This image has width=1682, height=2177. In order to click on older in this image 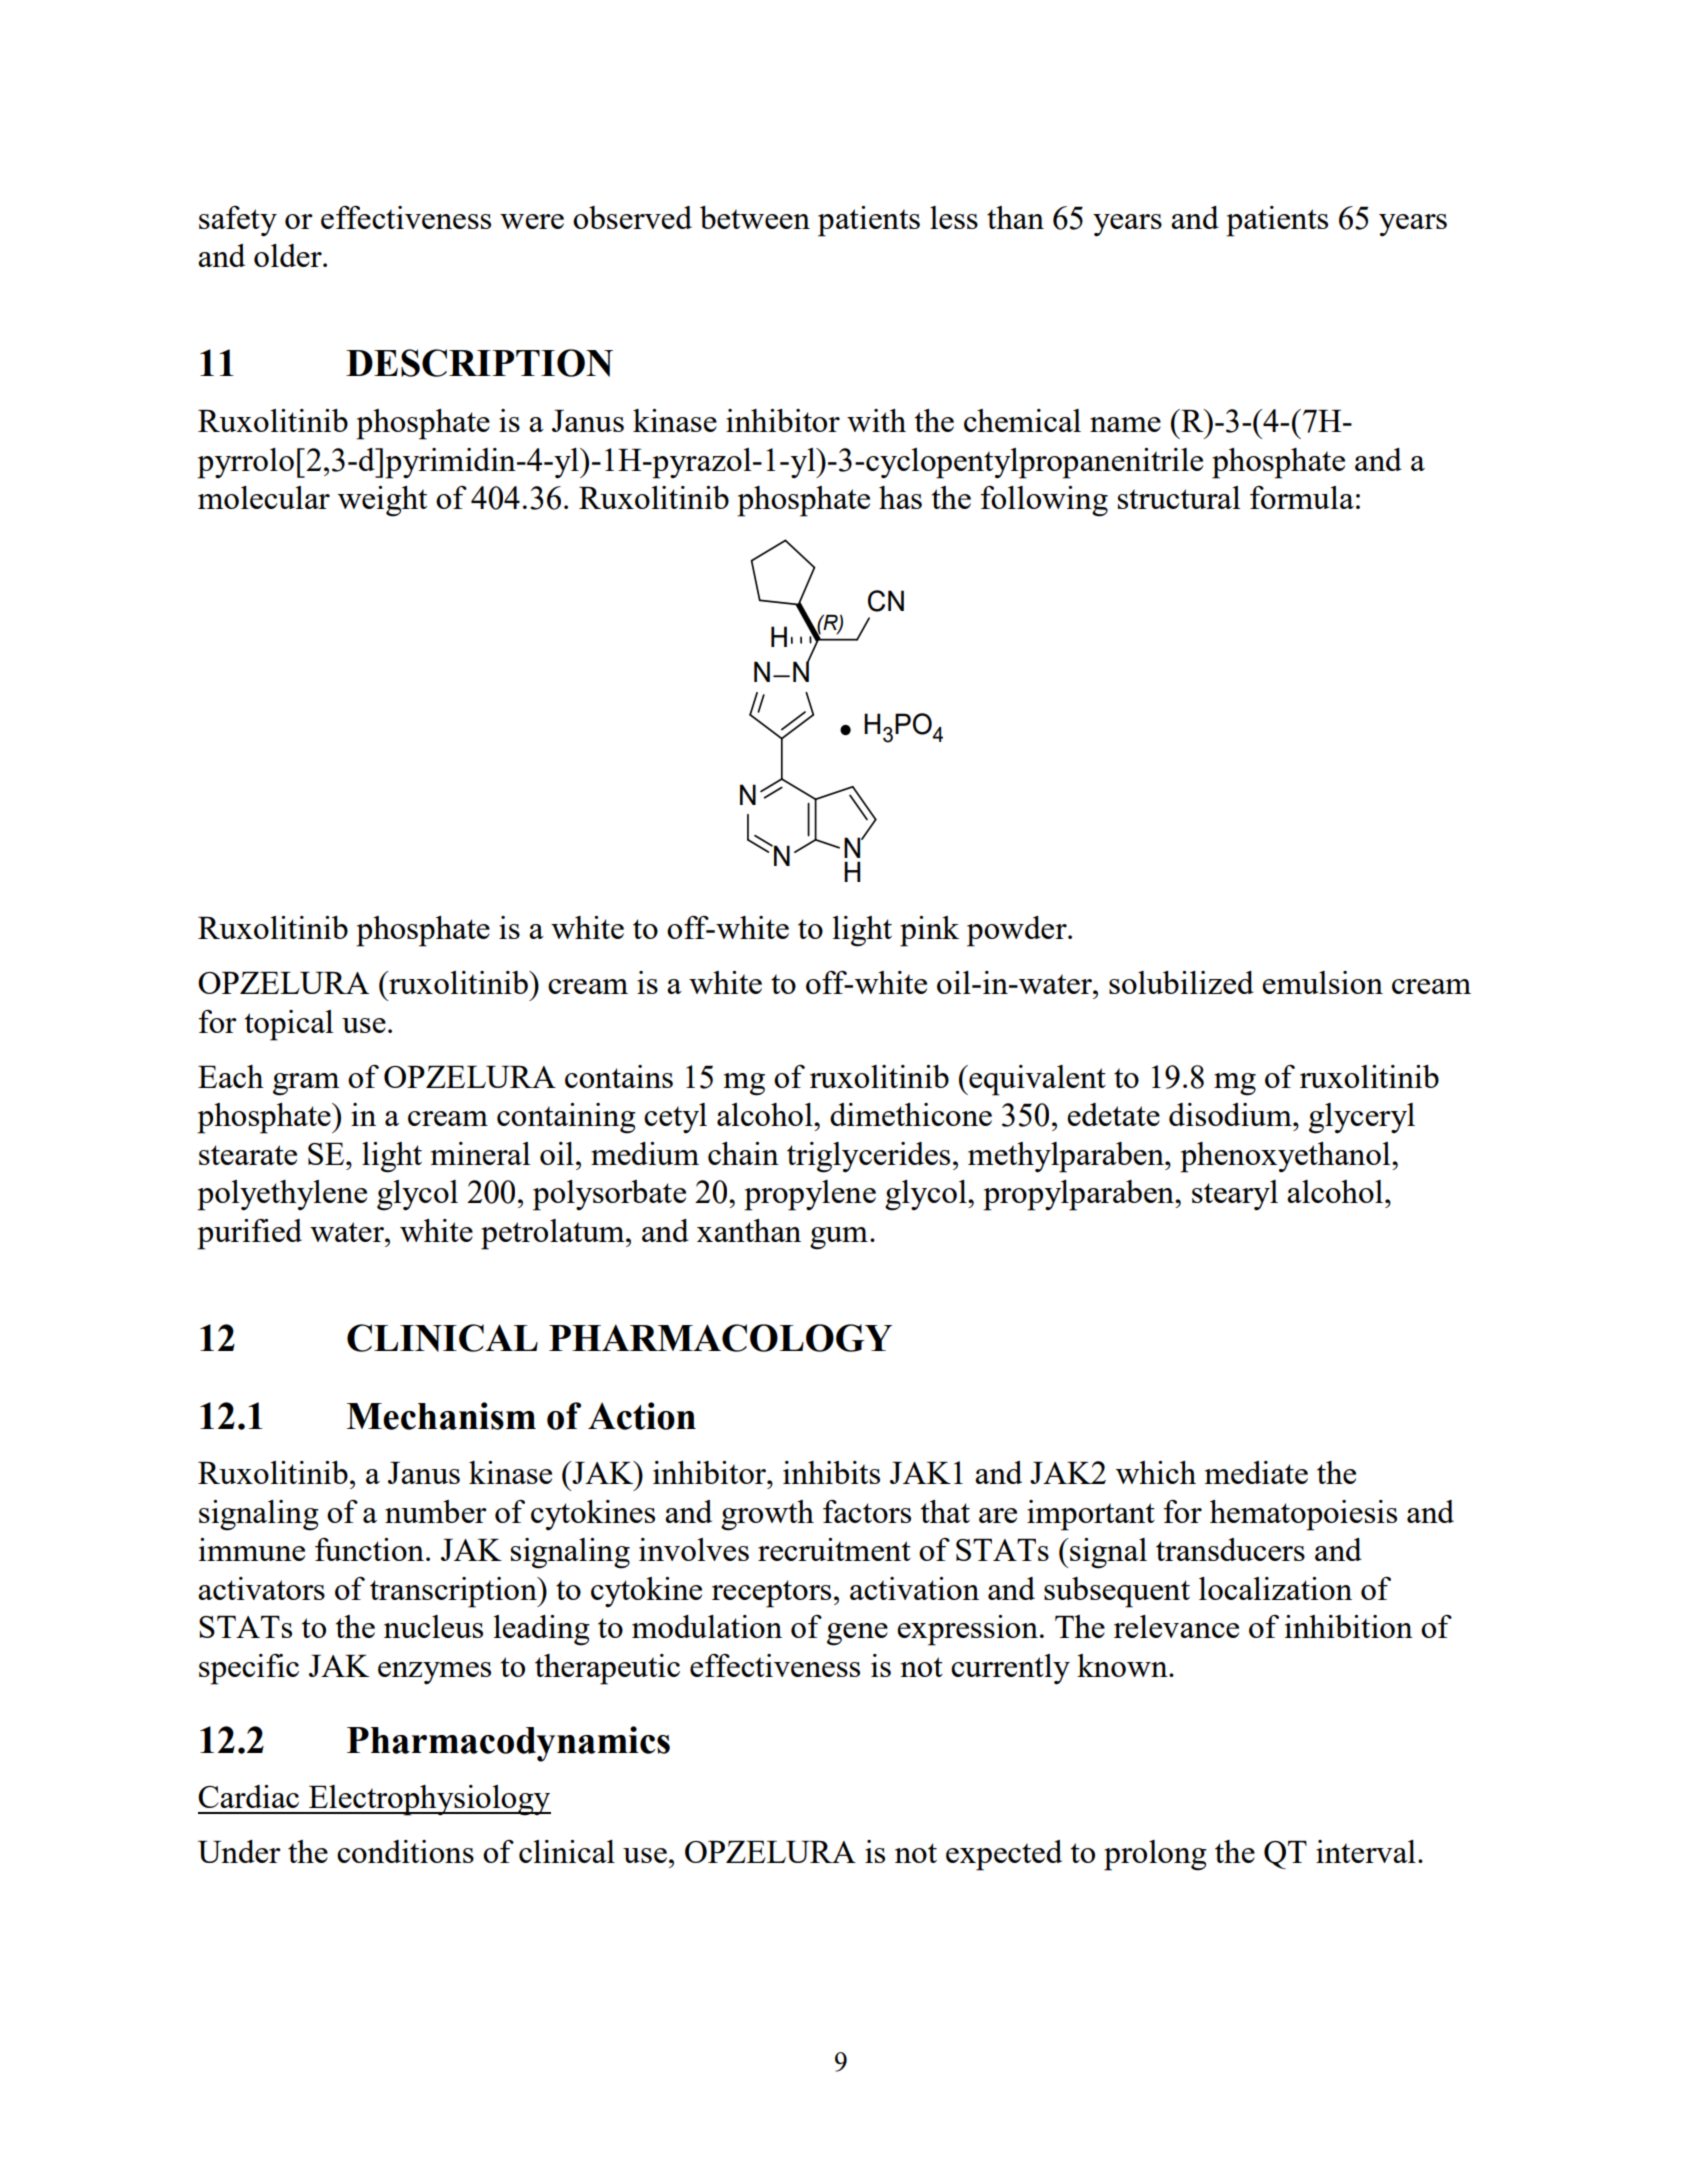, I will do `click(289, 255)`.
